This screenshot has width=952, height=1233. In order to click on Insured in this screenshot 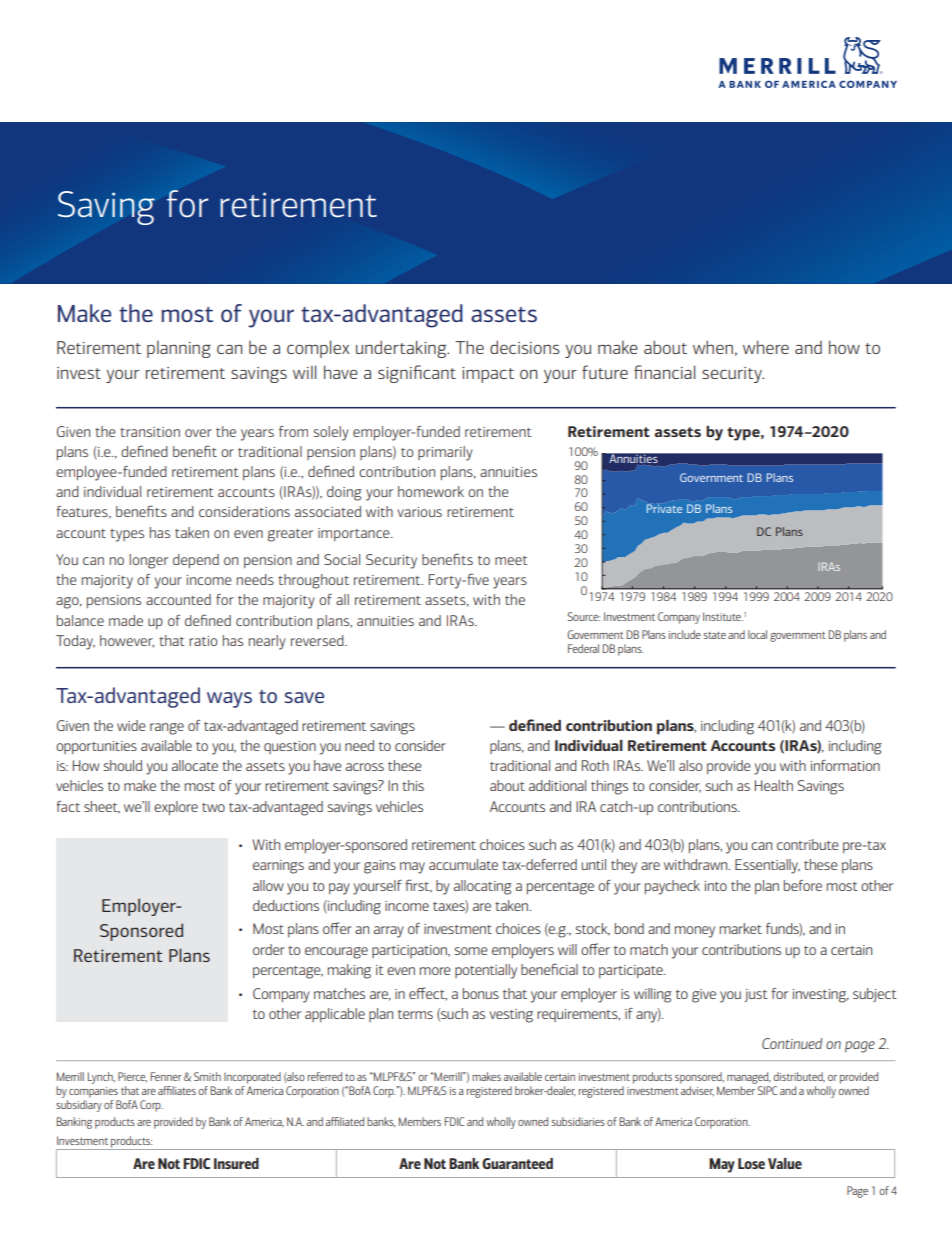, I will do `click(236, 1163)`.
